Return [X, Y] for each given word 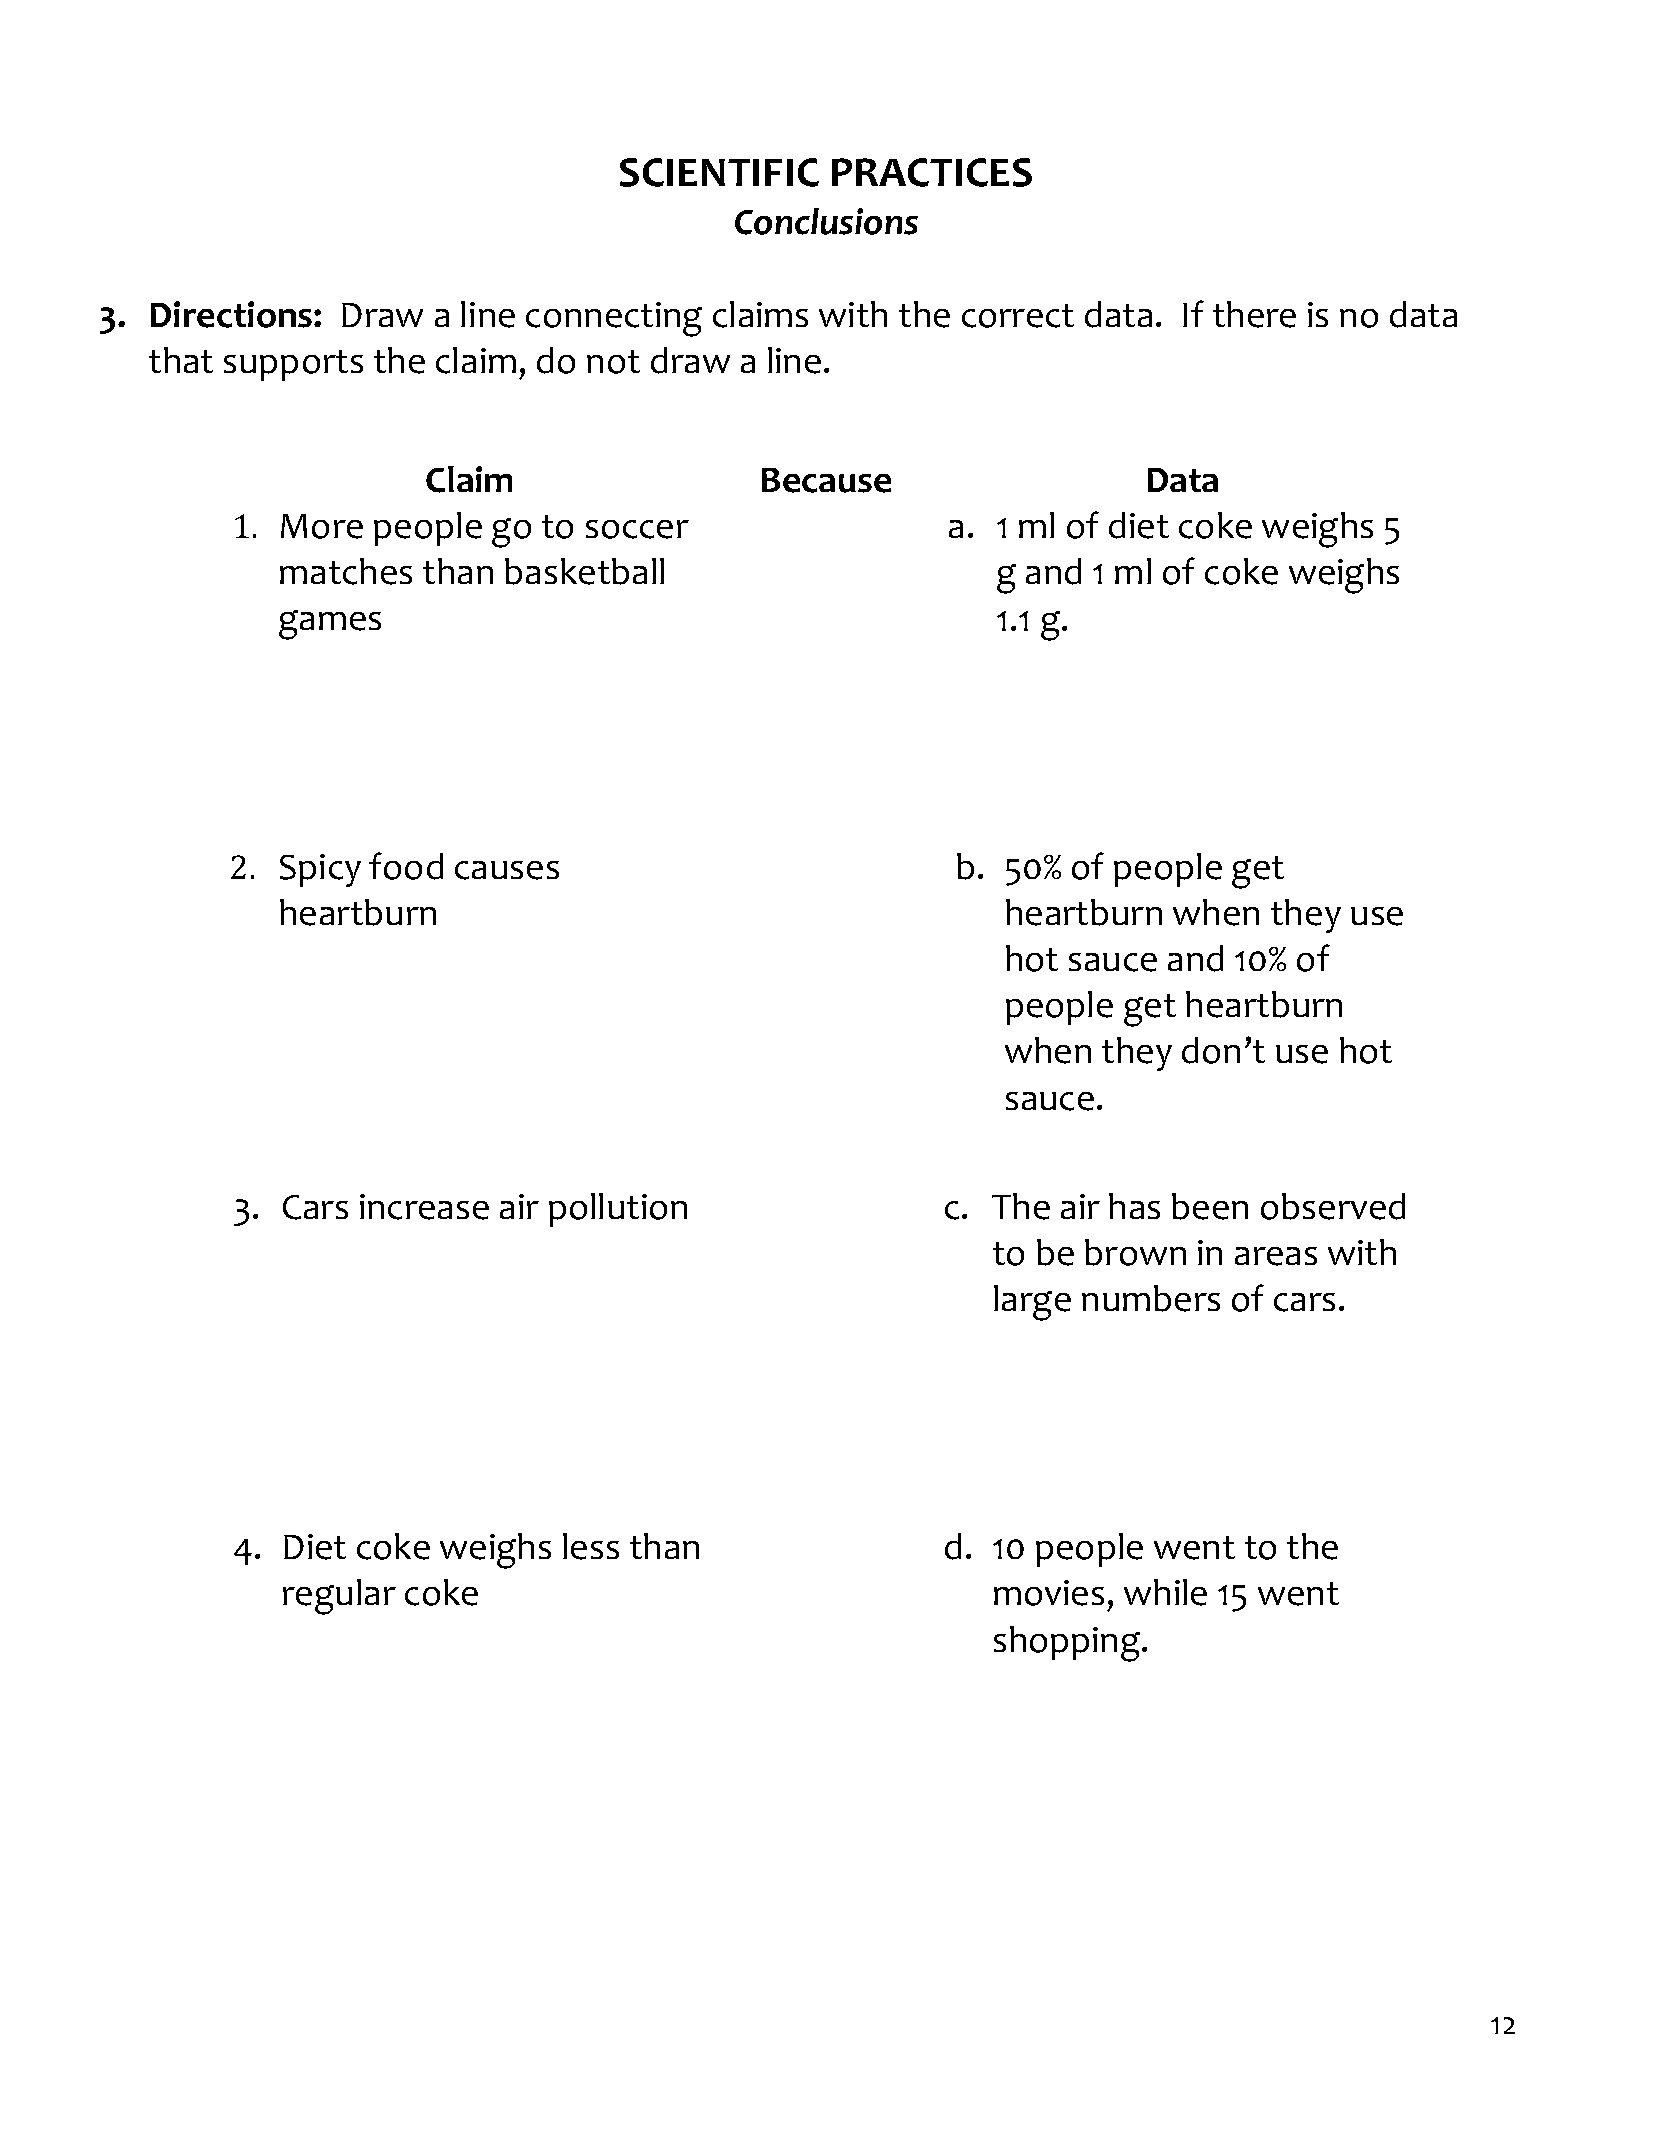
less [591, 1546]
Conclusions [826, 221]
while [1165, 1592]
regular [339, 1597]
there [1254, 314]
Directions [233, 314]
